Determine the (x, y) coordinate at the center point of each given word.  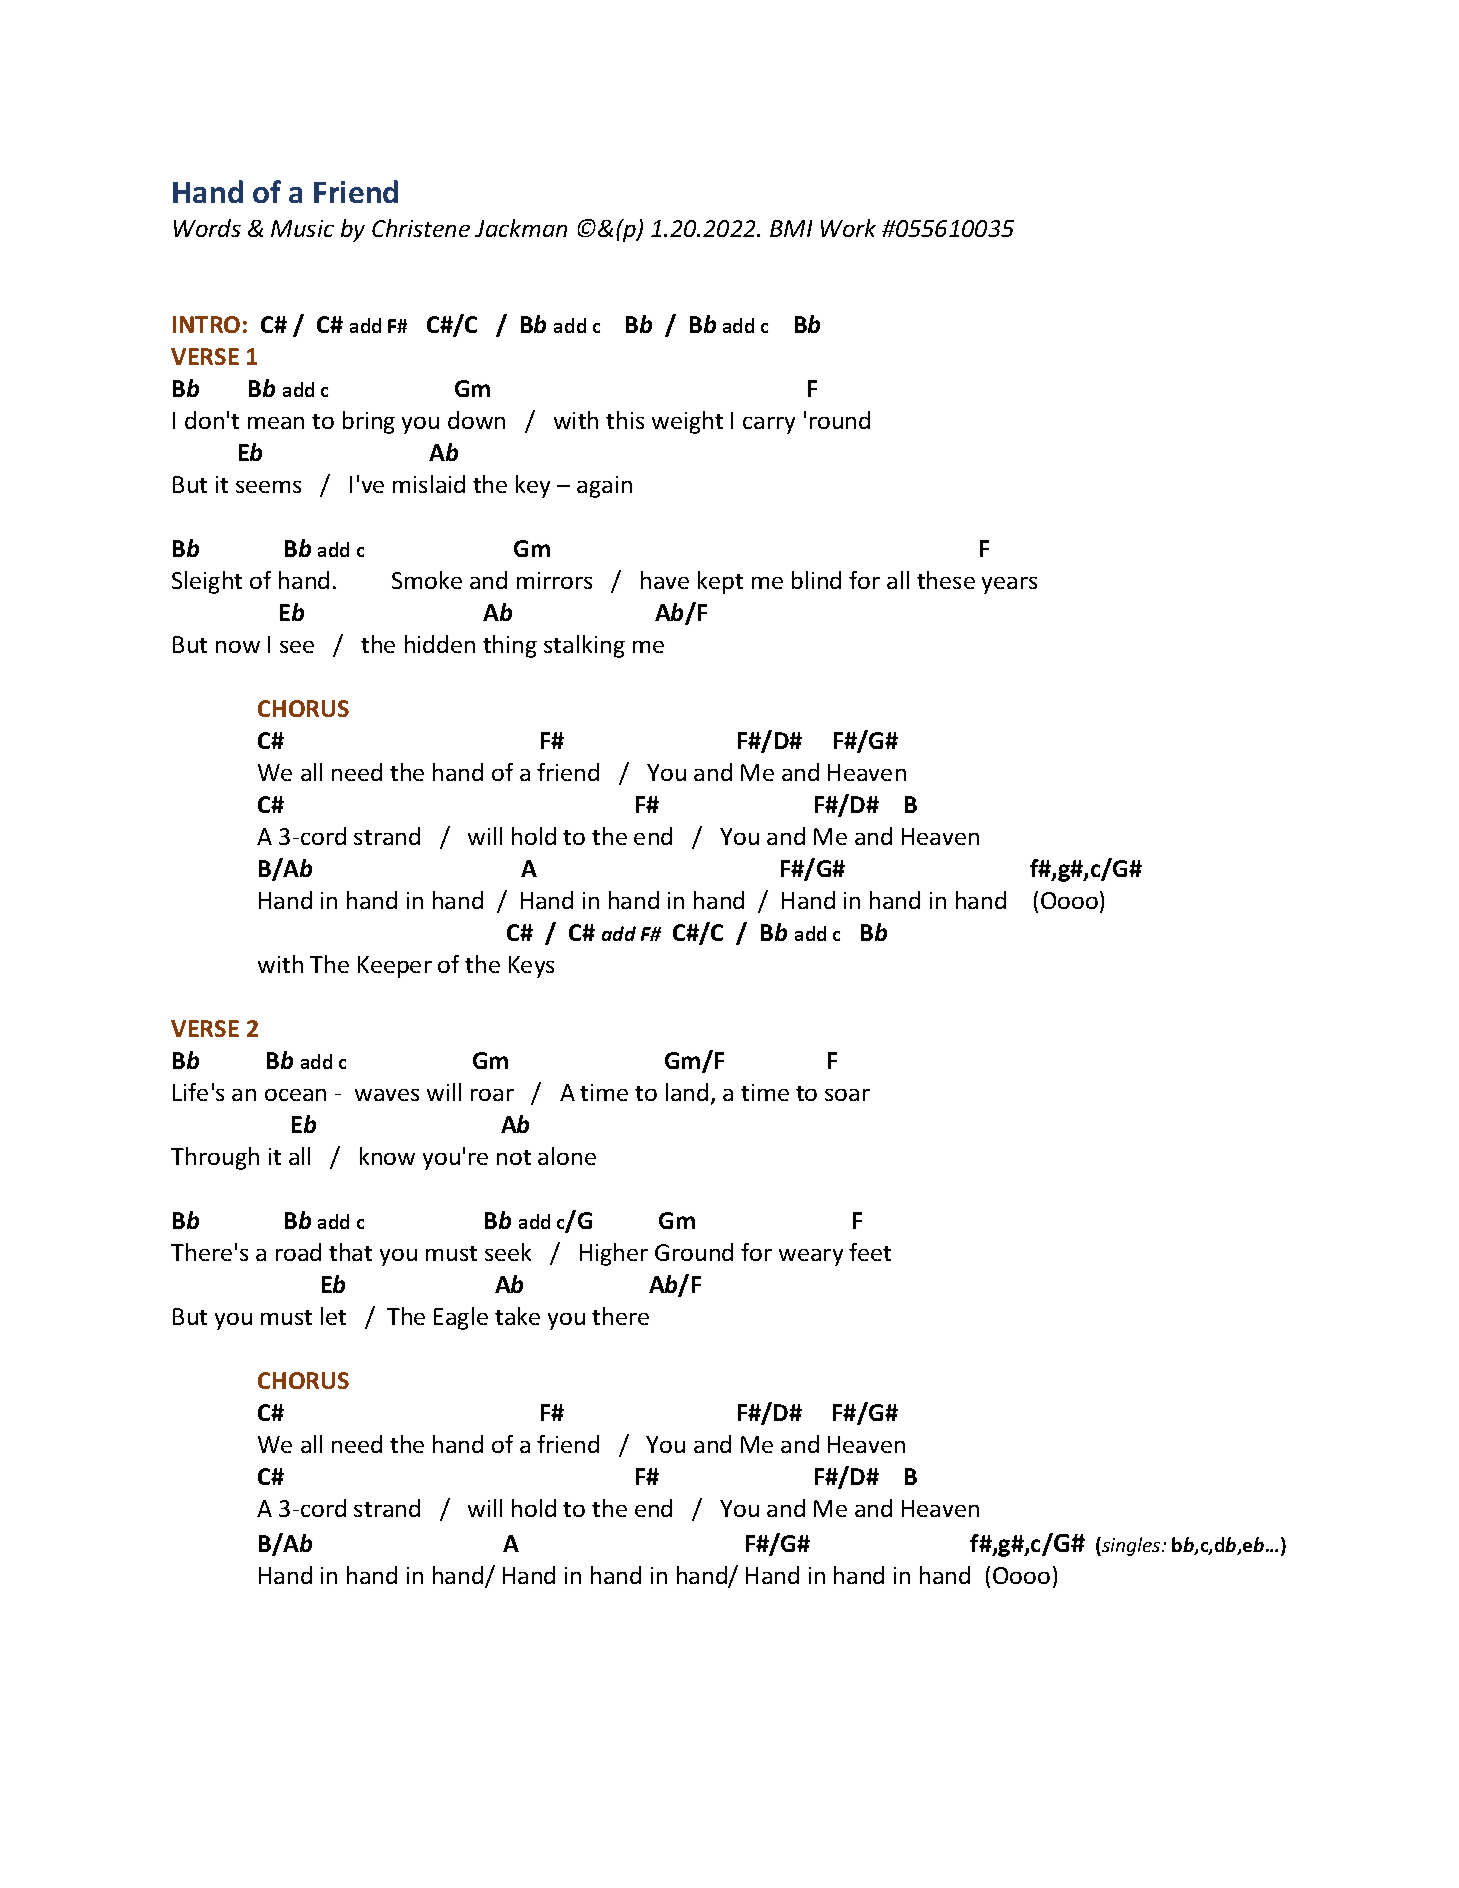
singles (1131, 1546)
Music (302, 228)
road (298, 1252)
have (665, 580)
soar (847, 1095)
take (517, 1316)
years (1009, 585)
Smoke (427, 580)
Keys (531, 967)
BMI (791, 228)
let (333, 1316)
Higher (614, 1254)
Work (848, 228)
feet (870, 1252)
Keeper (395, 967)
